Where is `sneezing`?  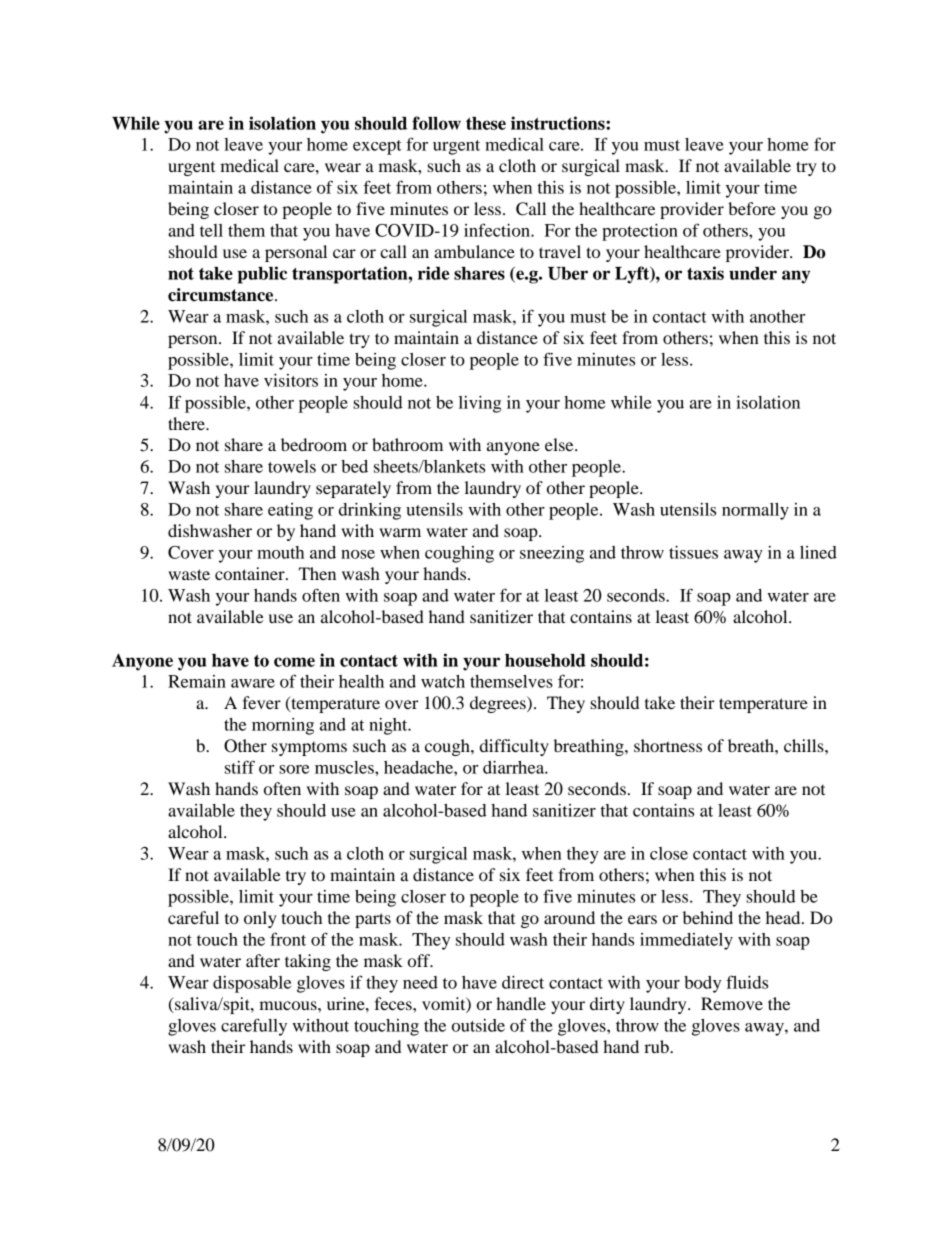
sneezing is located at coordinates (552, 554).
